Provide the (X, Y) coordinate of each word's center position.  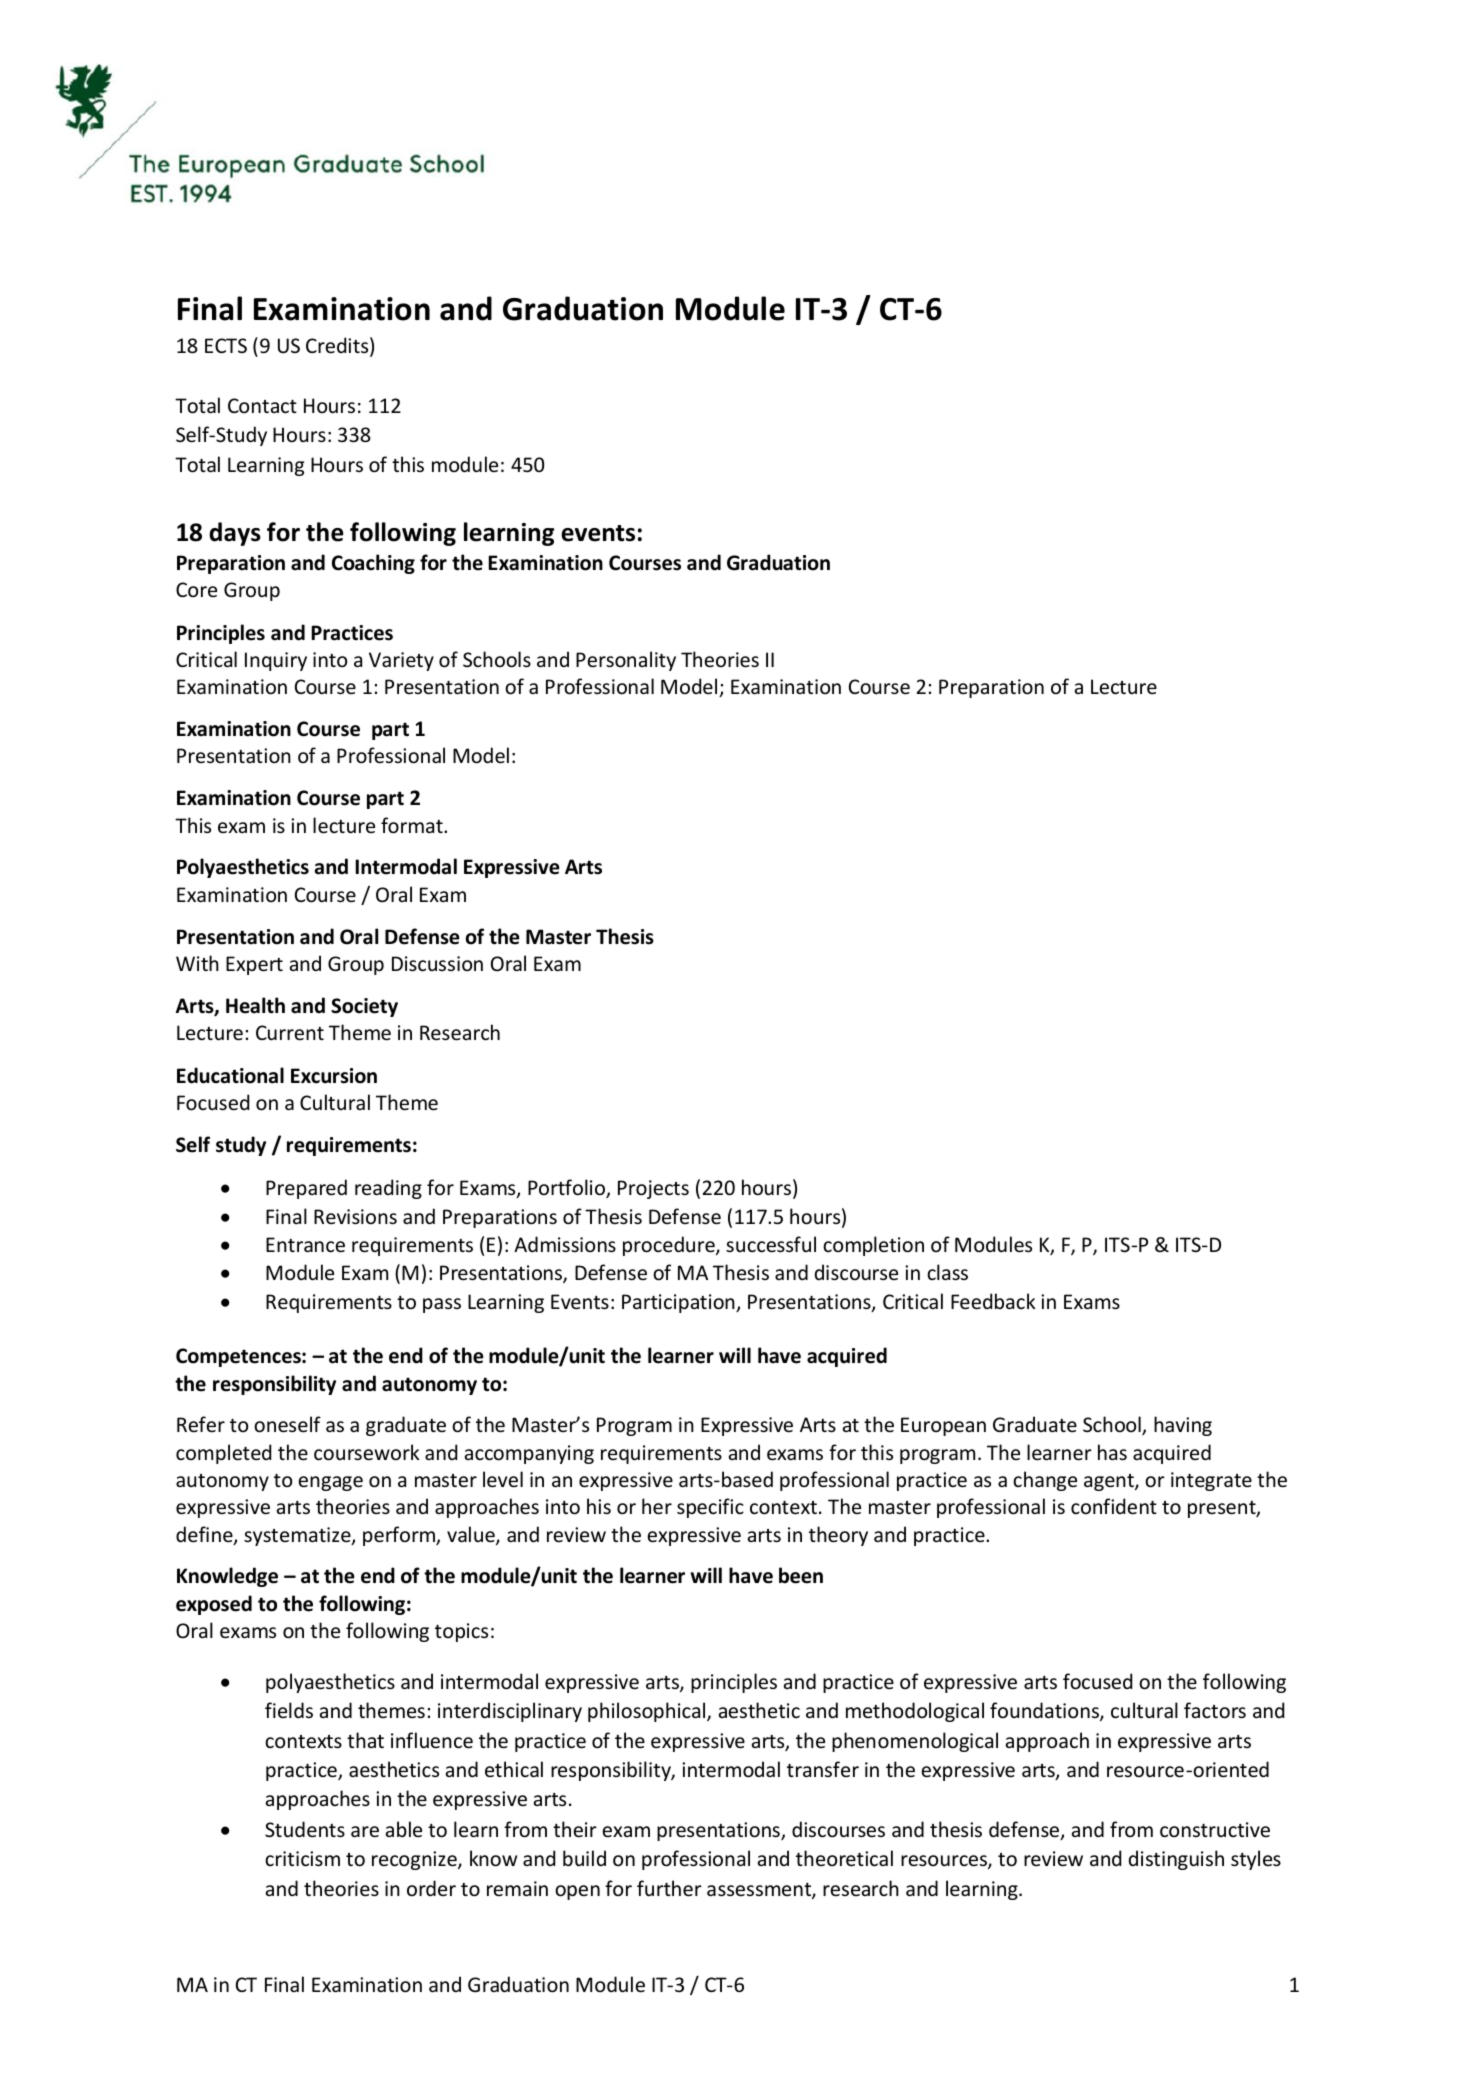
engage (330, 1483)
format (413, 825)
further (669, 1888)
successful (771, 1244)
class (947, 1272)
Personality (626, 661)
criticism (302, 1859)
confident (1114, 1506)
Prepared (306, 1189)
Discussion (437, 964)
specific (710, 1508)
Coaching (373, 564)
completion (873, 1246)
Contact (262, 406)
